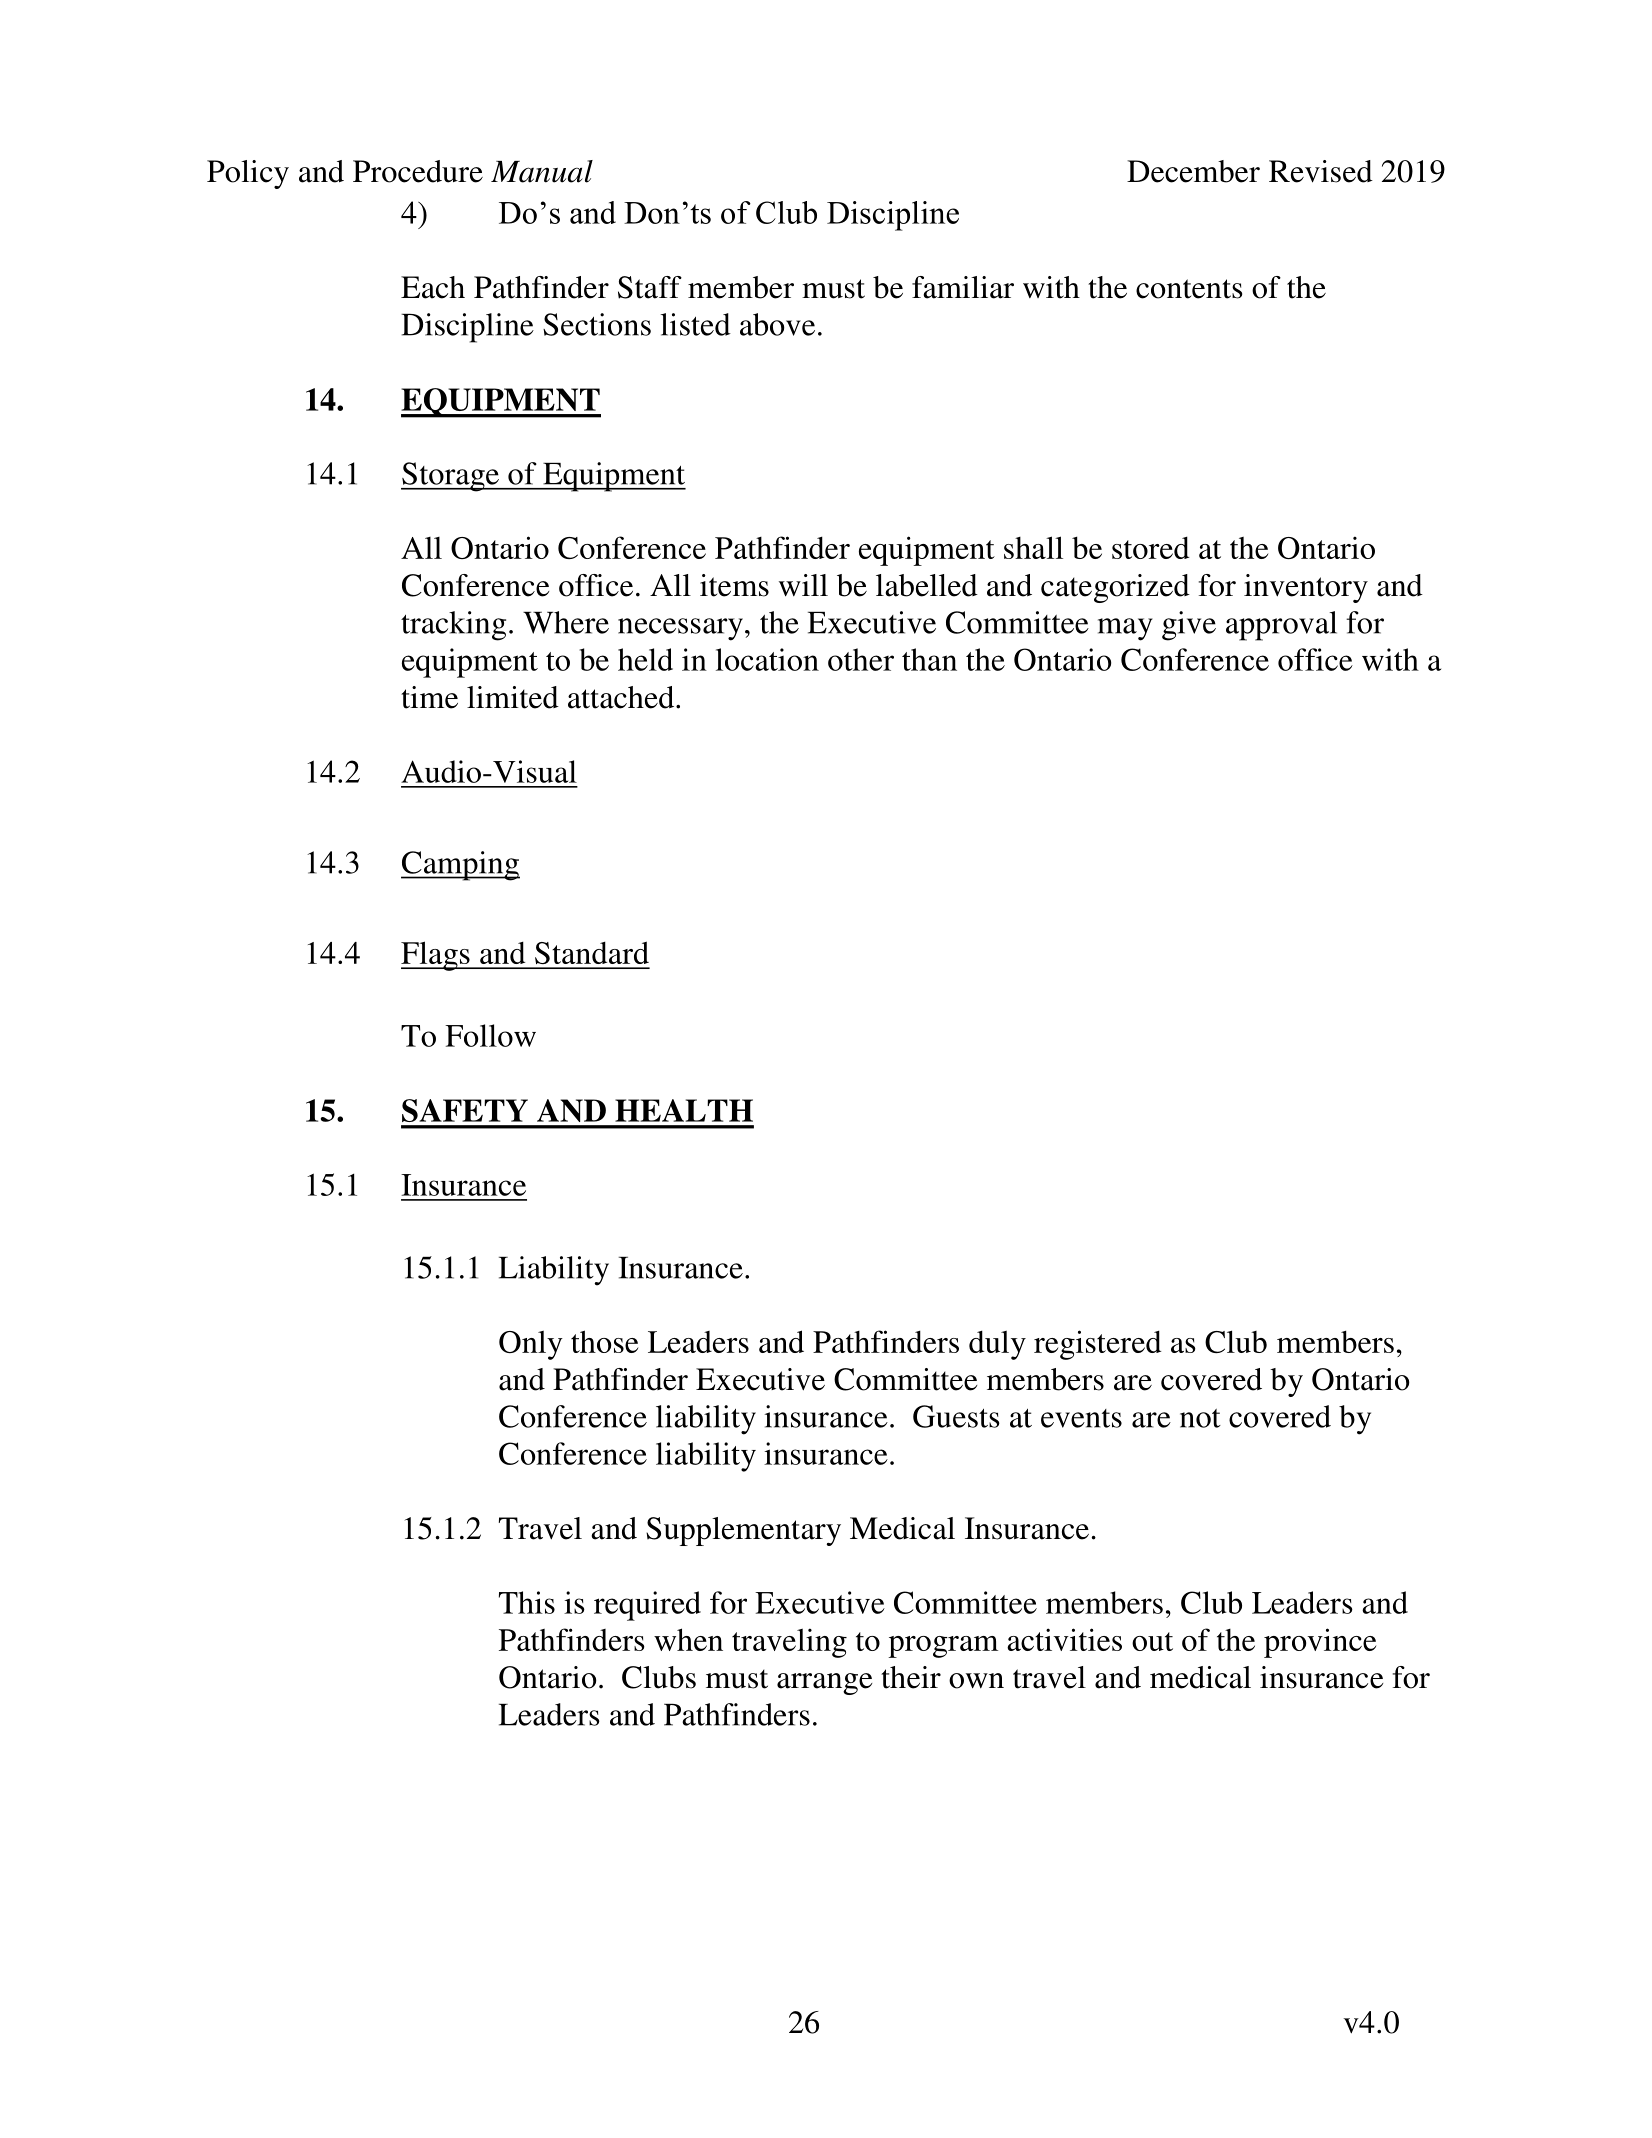  What do you see at coordinates (803, 585) in the screenshot?
I see `will` at bounding box center [803, 585].
